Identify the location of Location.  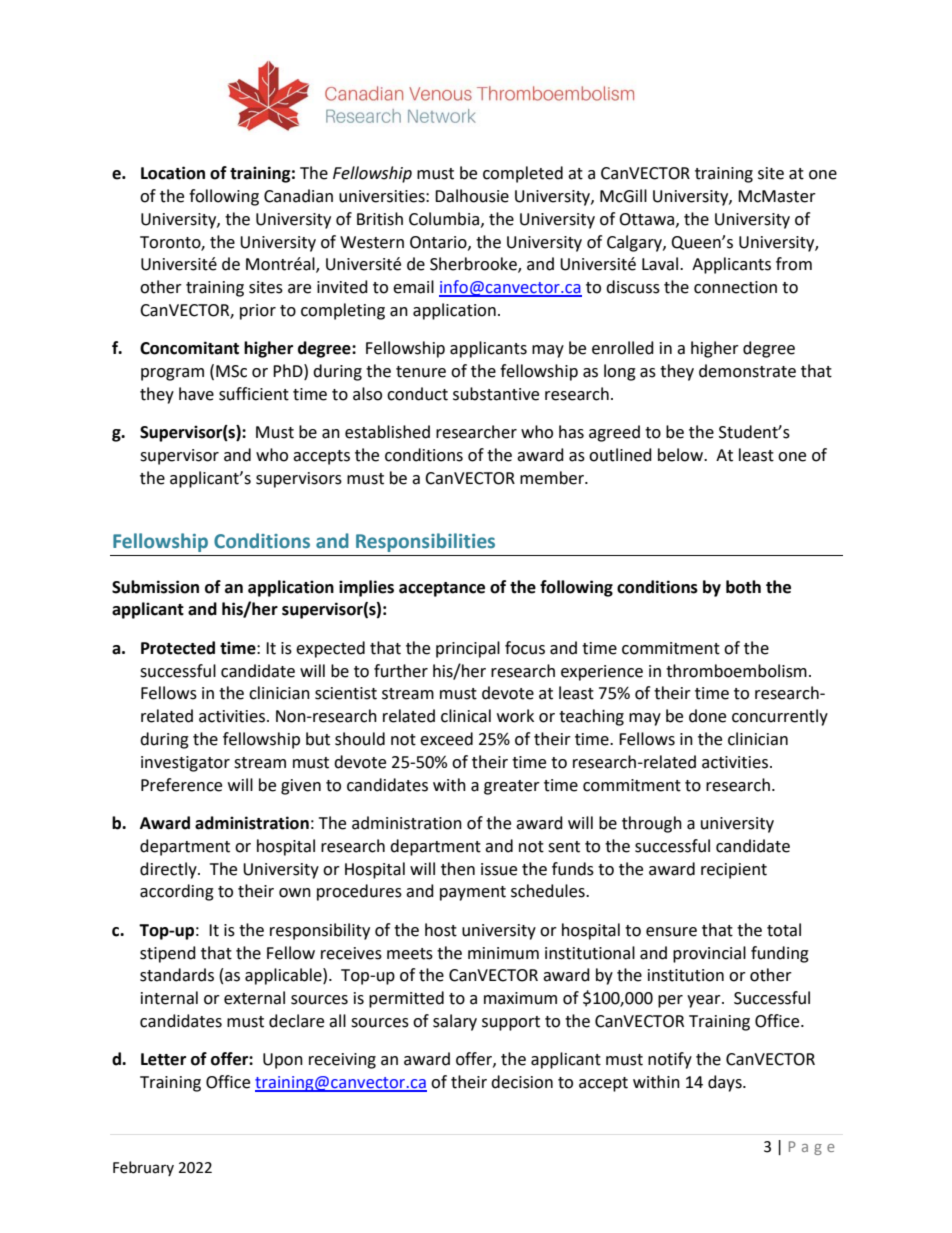
(173, 173).
